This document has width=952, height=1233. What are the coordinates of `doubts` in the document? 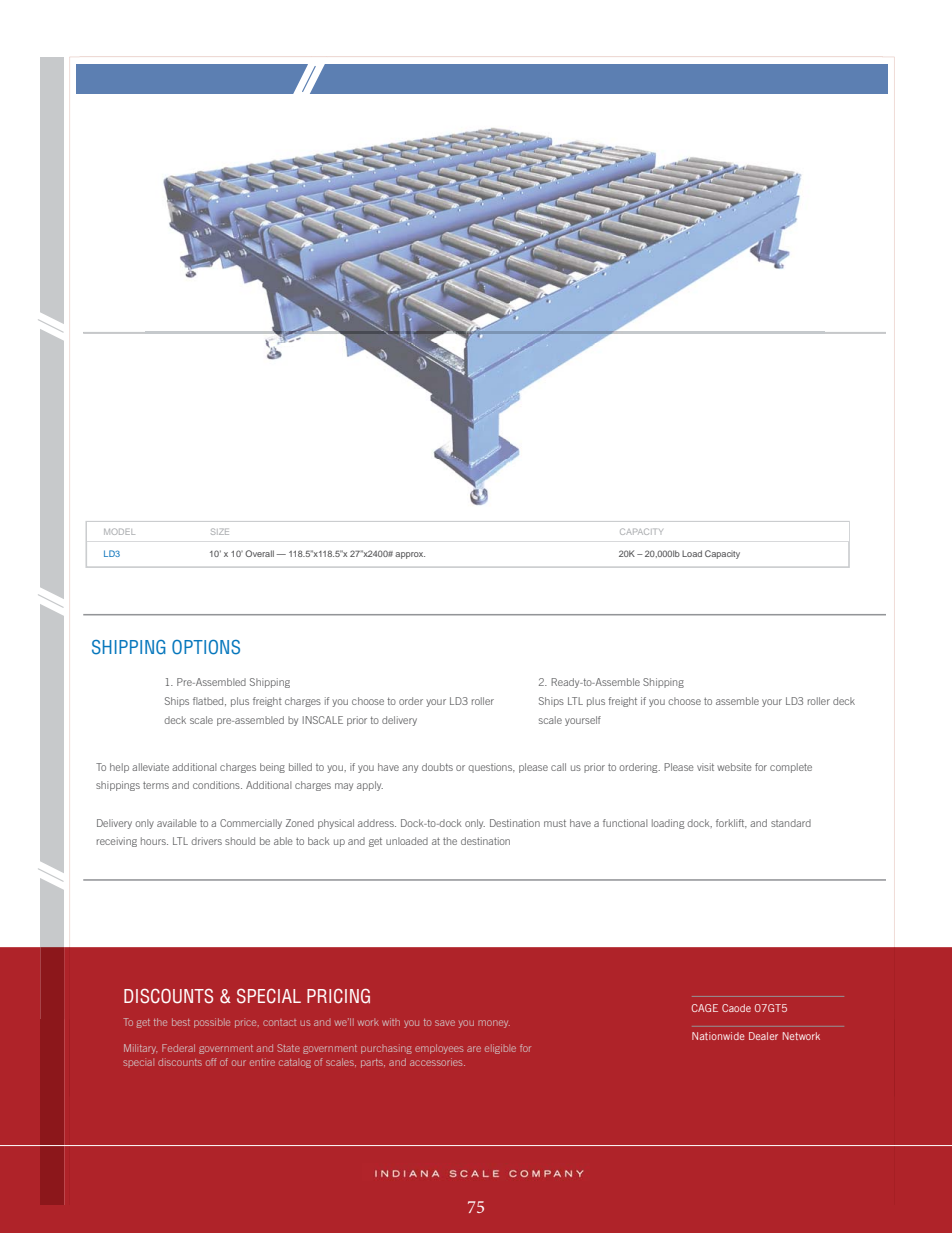 It's located at (437, 767).
